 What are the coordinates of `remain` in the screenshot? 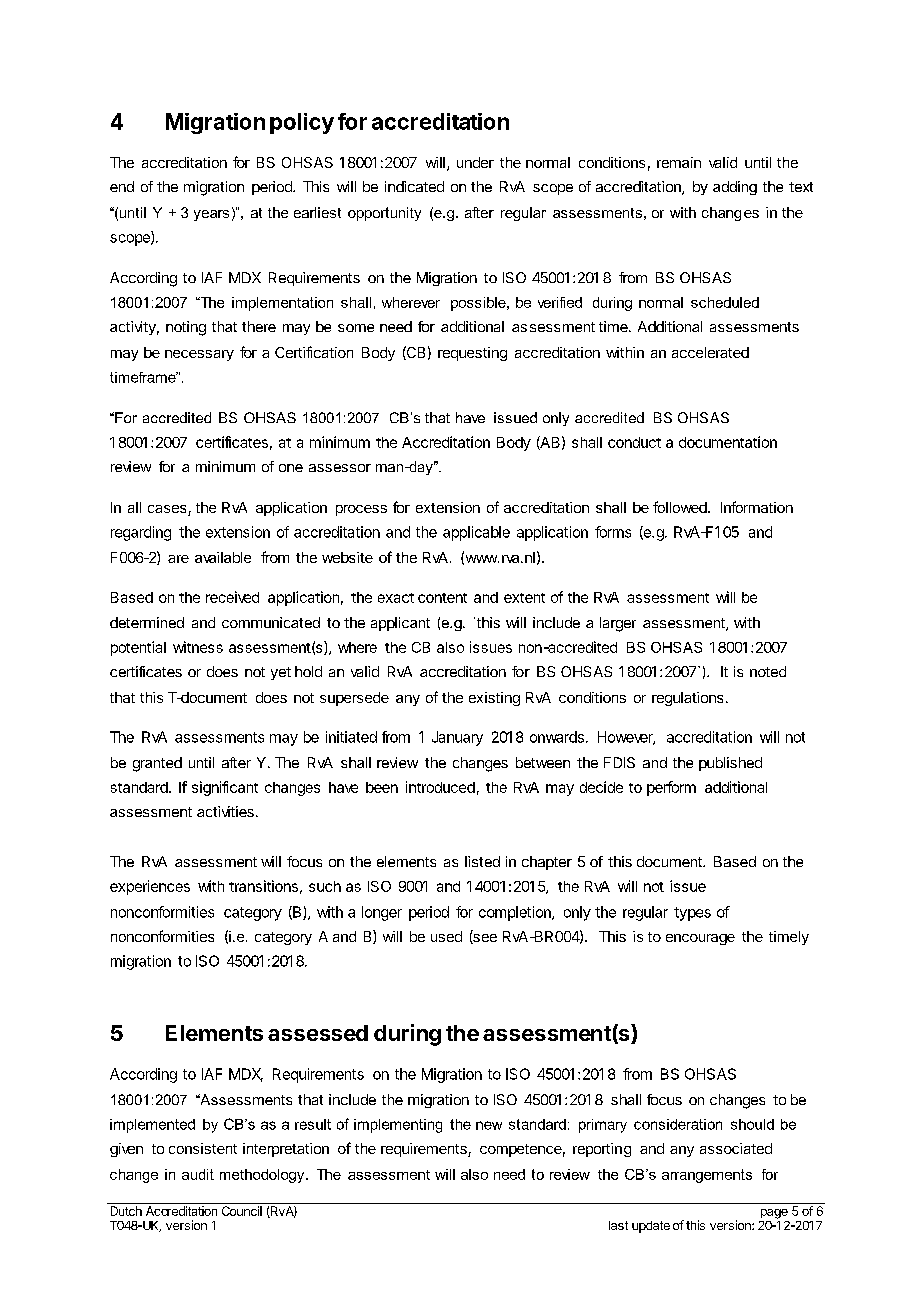 It's located at (679, 162).
